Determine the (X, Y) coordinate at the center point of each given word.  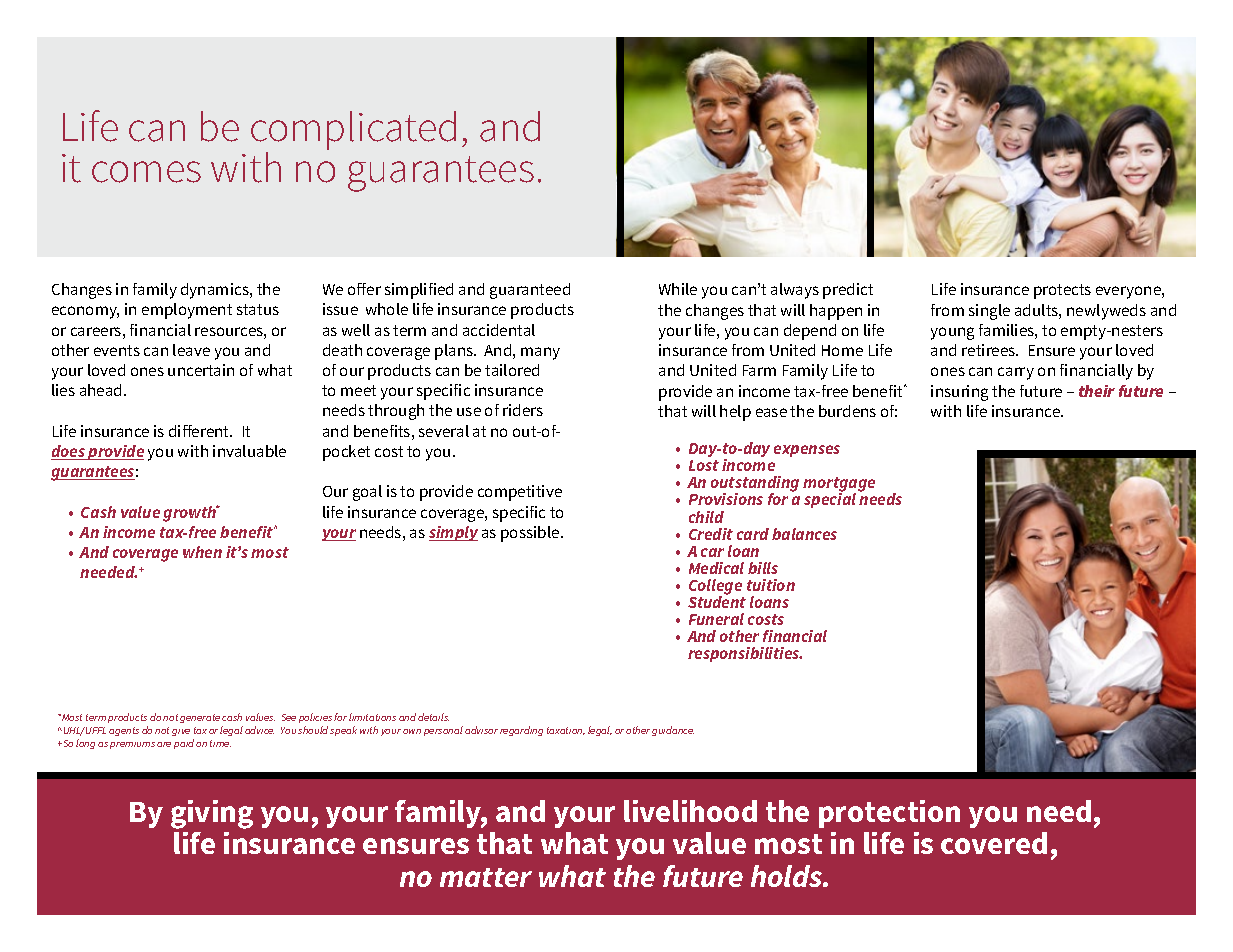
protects (1062, 291)
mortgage (839, 486)
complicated (353, 132)
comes (146, 172)
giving (212, 814)
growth (191, 513)
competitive (520, 493)
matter (486, 877)
